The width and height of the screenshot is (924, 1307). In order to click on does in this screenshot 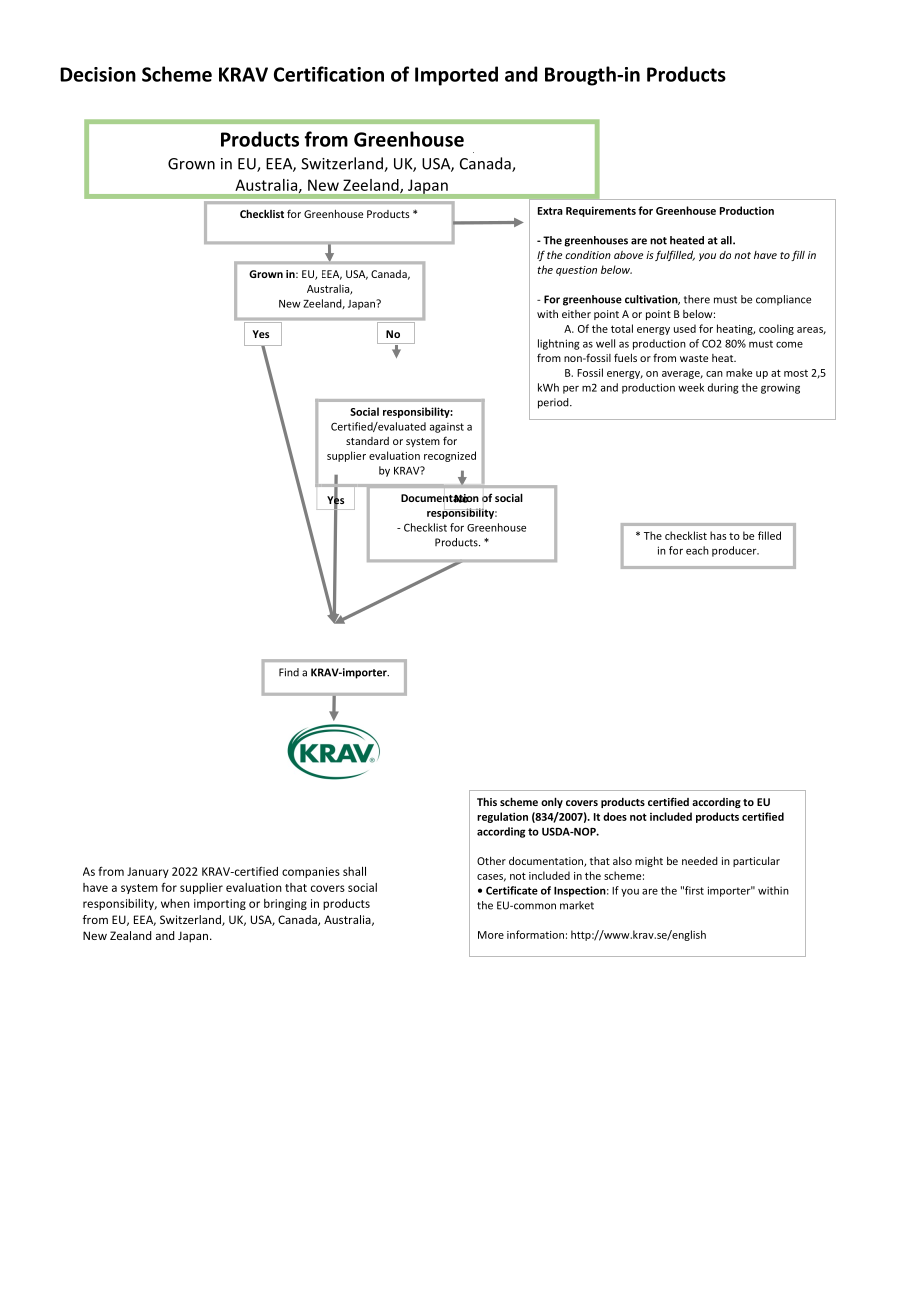, I will do `click(615, 816)`.
